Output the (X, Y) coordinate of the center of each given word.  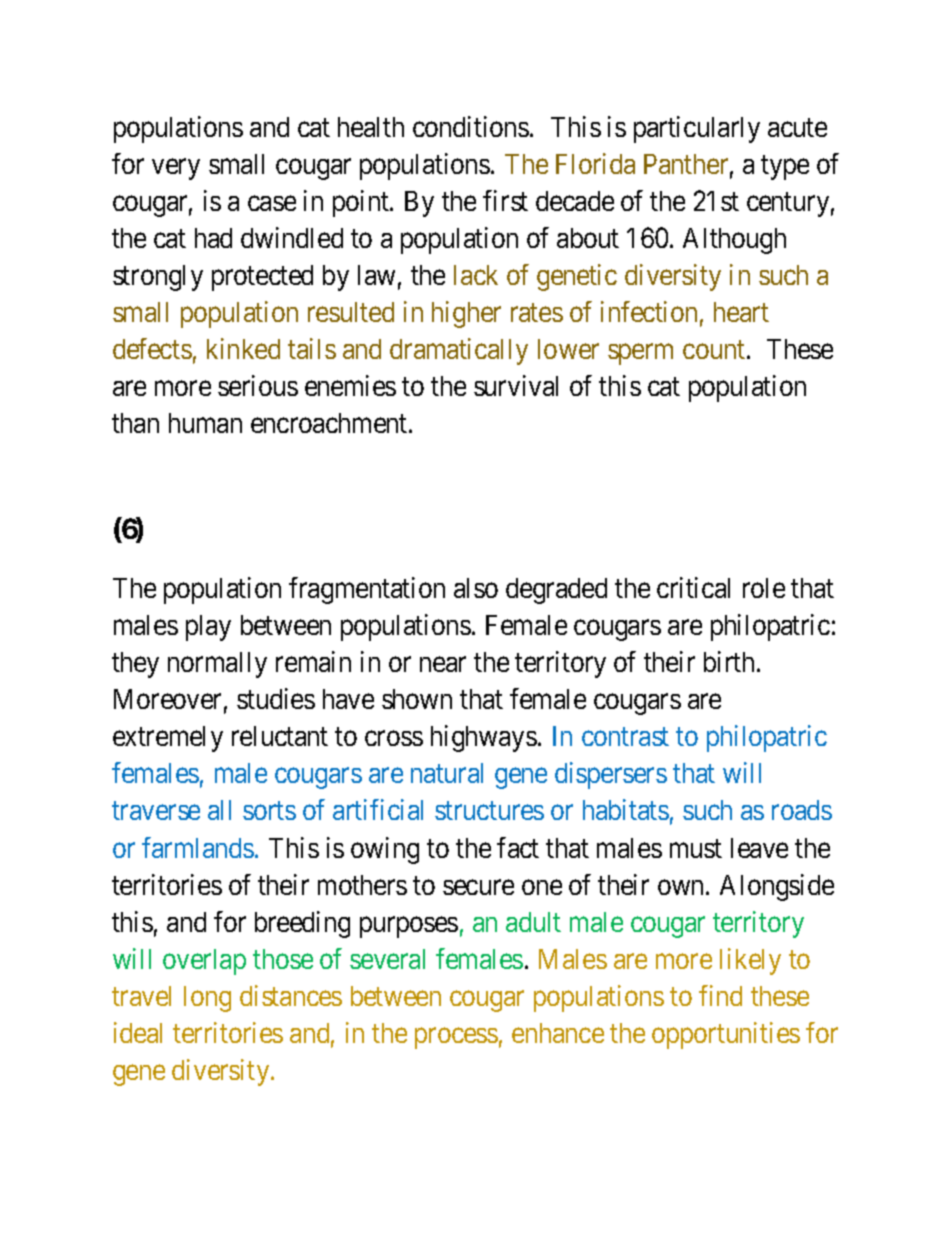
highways (484, 738)
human (205, 423)
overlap (204, 962)
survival (516, 385)
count (714, 350)
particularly (697, 129)
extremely (168, 739)
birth (731, 661)
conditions (471, 126)
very (176, 169)
